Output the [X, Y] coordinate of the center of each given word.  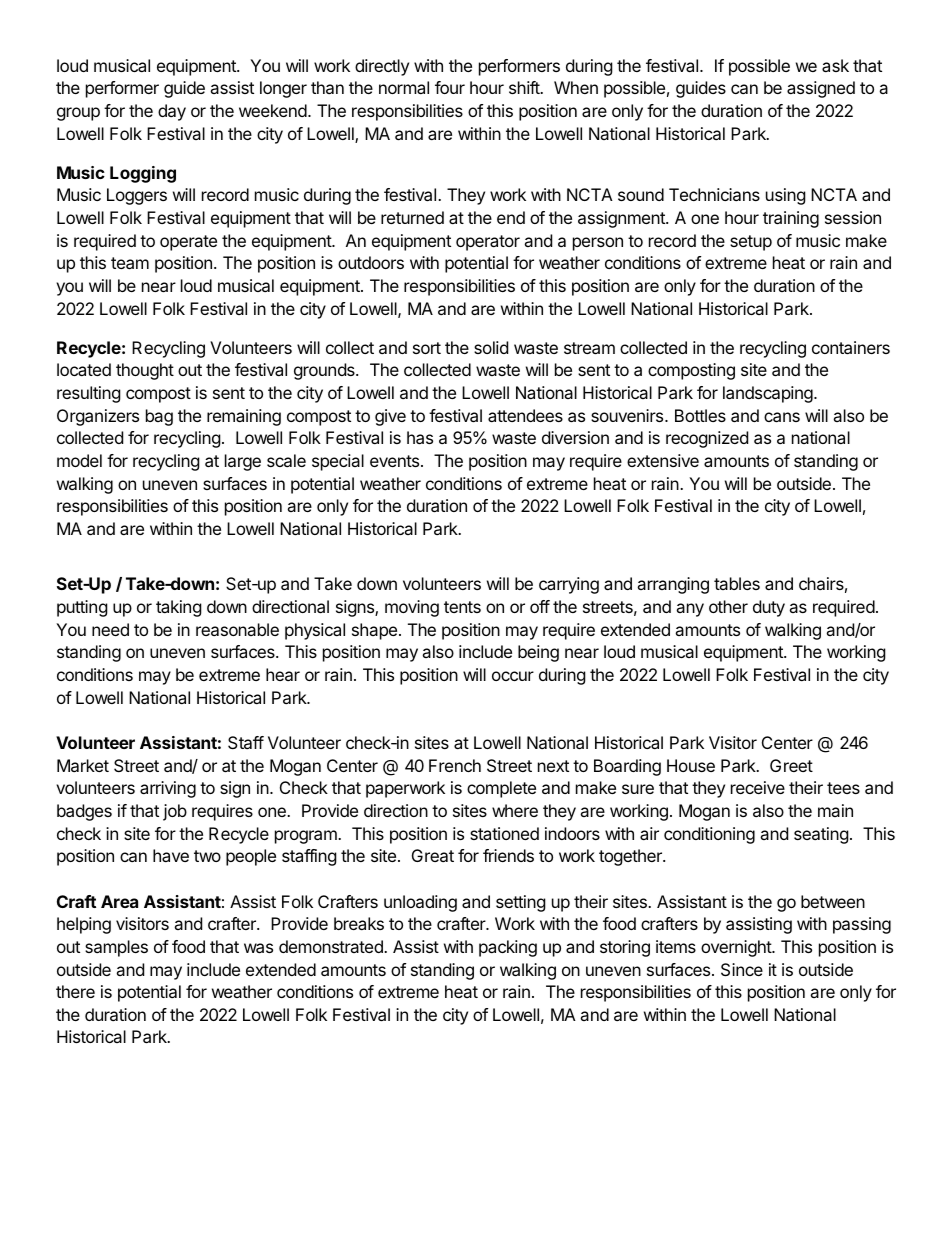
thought [145, 371]
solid [491, 347]
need [110, 629]
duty [769, 608]
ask [835, 65]
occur [513, 676]
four [450, 87]
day [172, 112]
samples [116, 948]
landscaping [769, 394]
